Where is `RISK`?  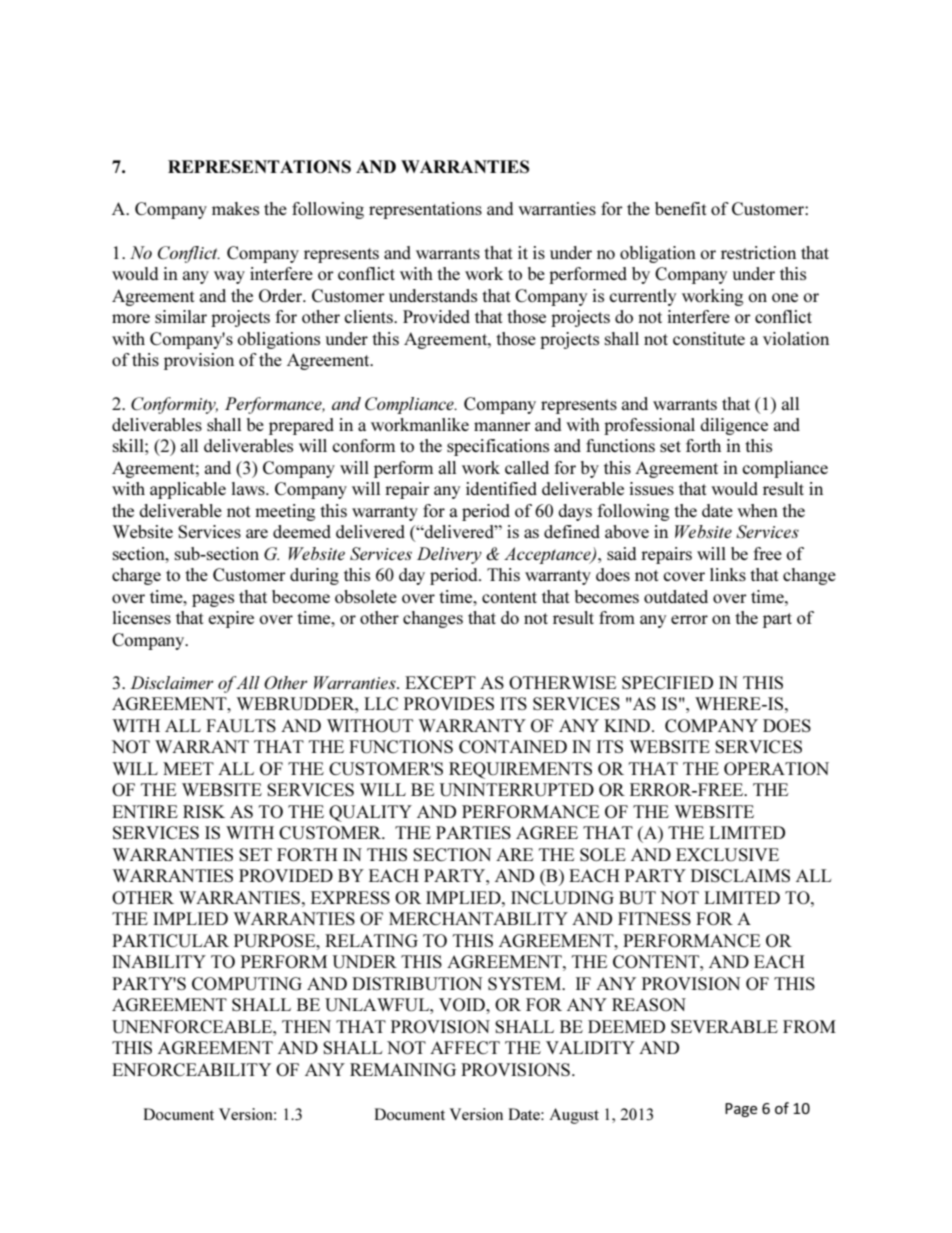
RISK is located at coordinates (204, 811).
